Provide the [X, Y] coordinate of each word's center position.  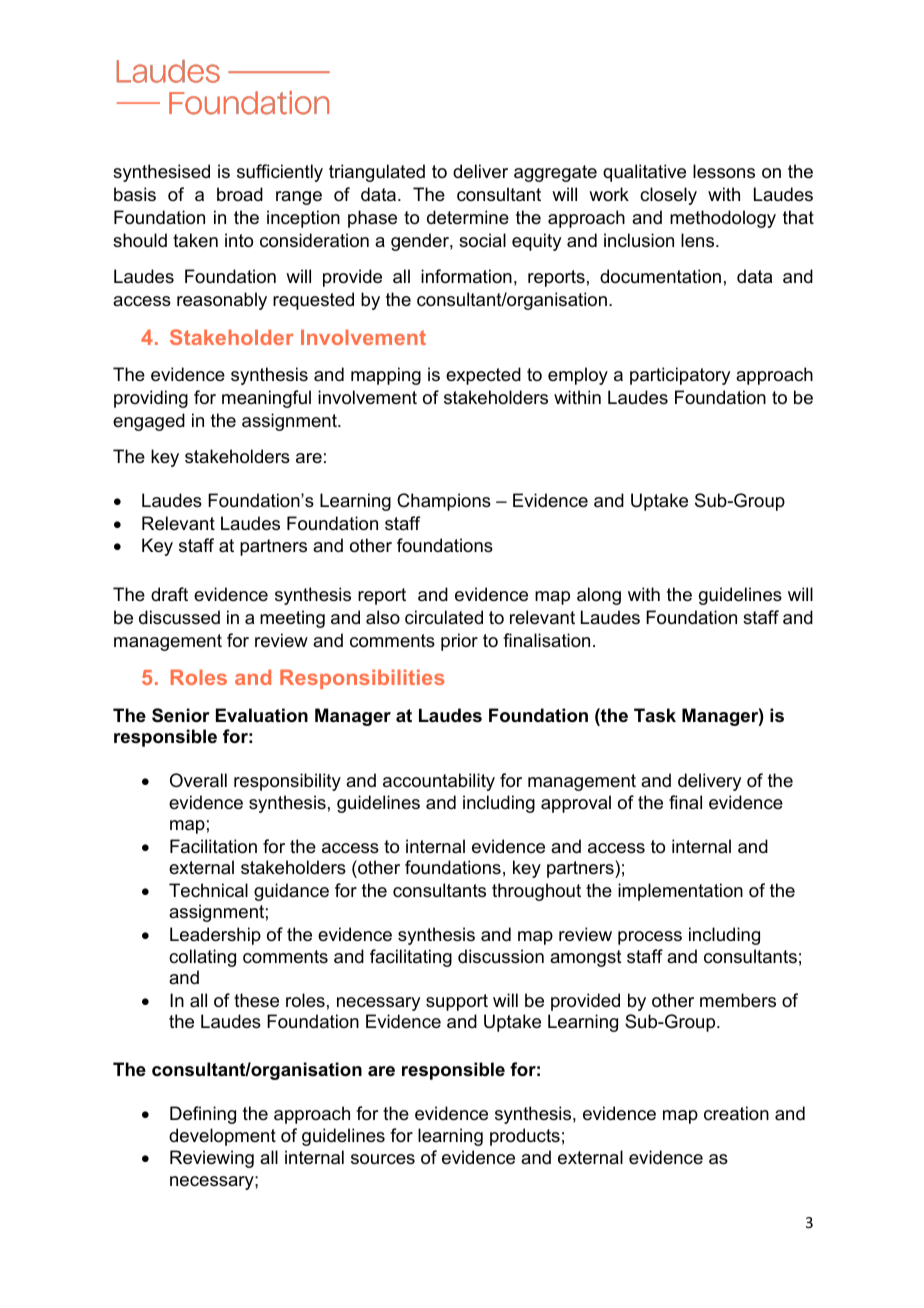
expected [483, 376]
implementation [680, 892]
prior [459, 642]
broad [240, 194]
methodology [723, 219]
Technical [208, 890]
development [222, 1137]
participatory [680, 376]
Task [655, 715]
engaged [149, 422]
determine [468, 217]
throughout [536, 892]
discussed [179, 617]
